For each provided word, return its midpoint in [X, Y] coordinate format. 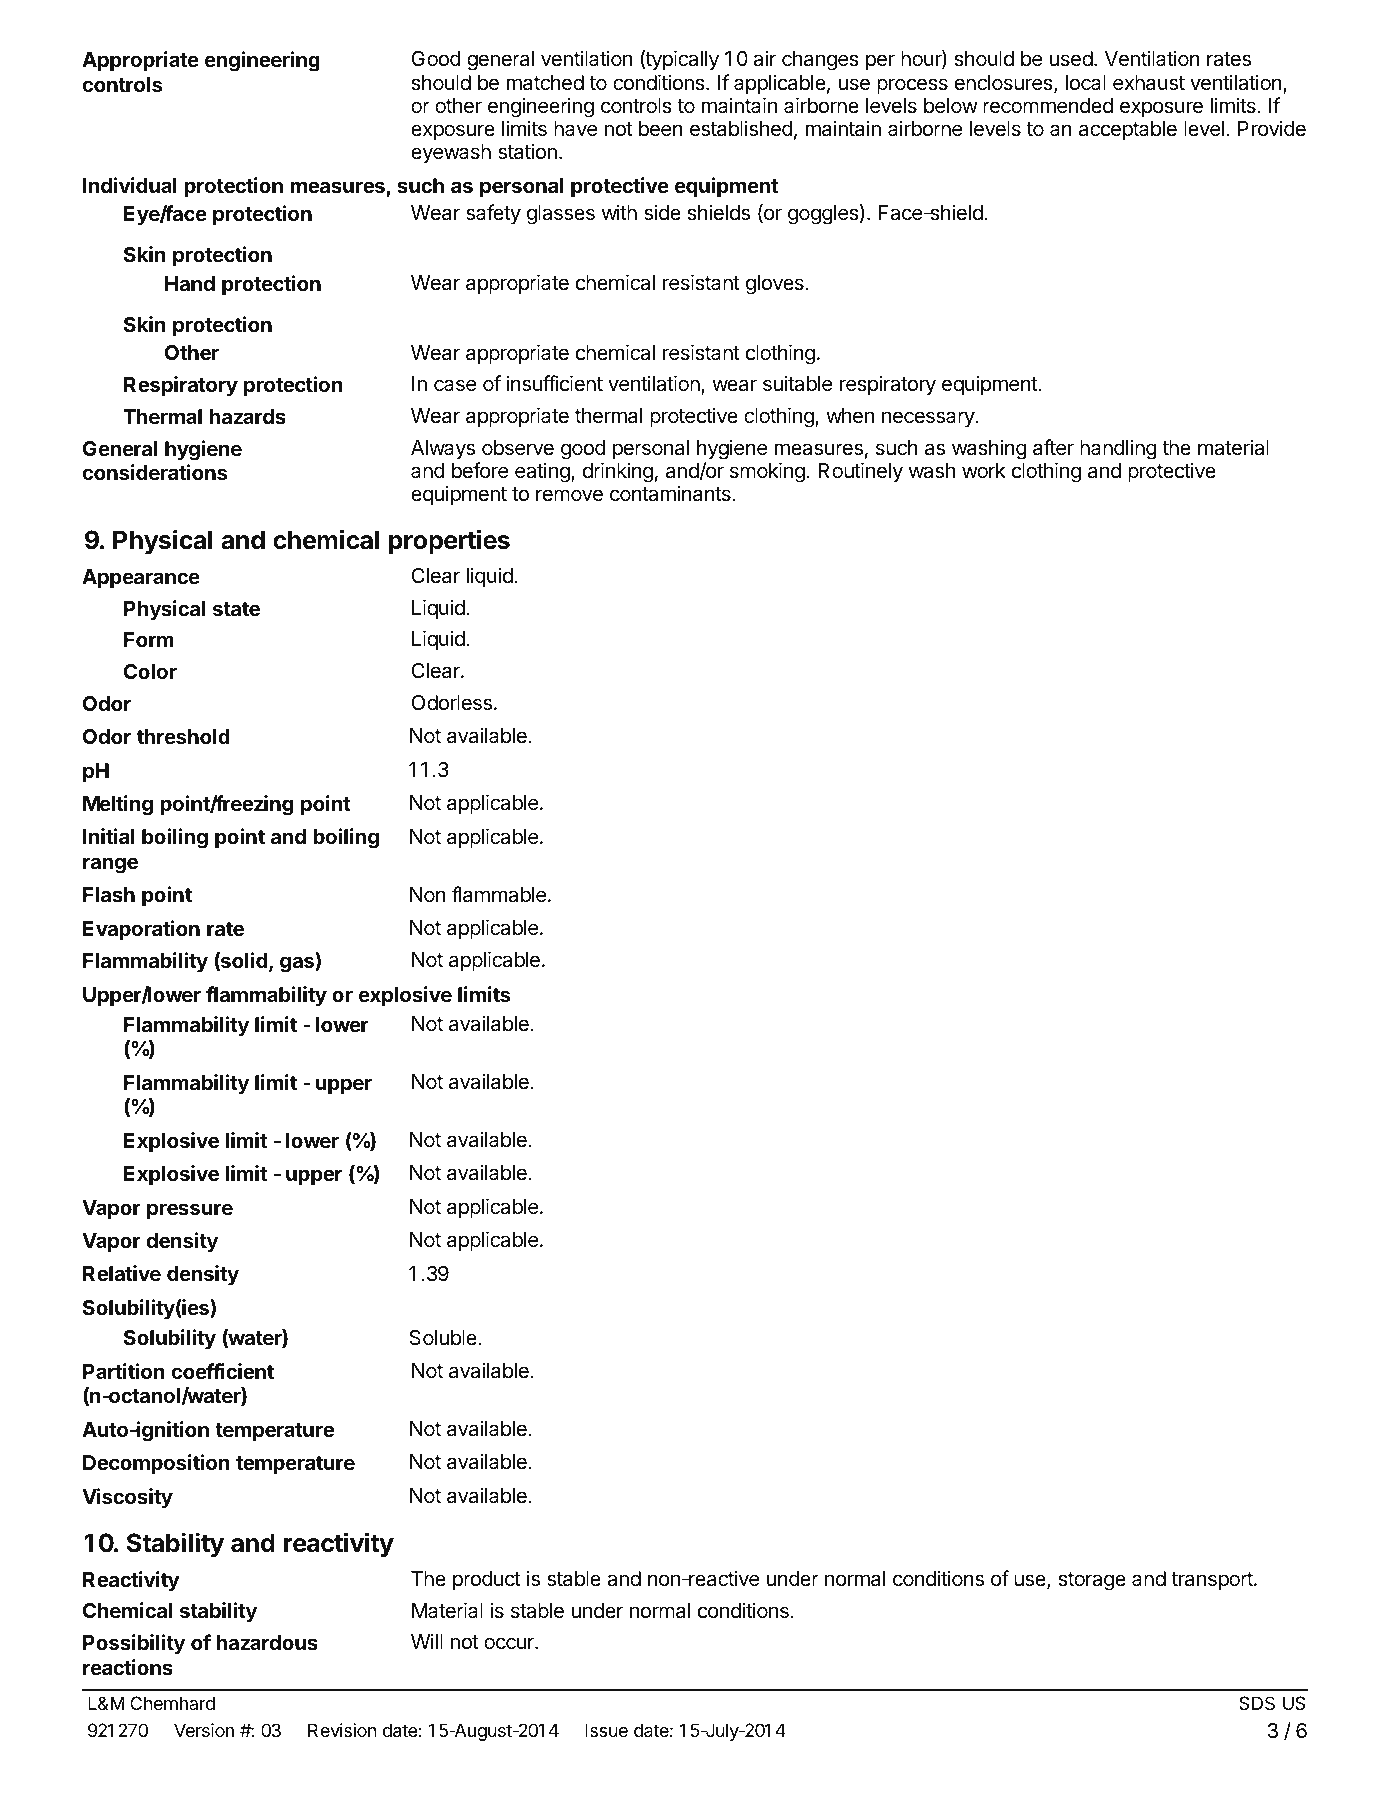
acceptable [1128, 130]
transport [1213, 1581]
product [487, 1580]
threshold [183, 736]
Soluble [444, 1338]
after [1053, 447]
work [984, 471]
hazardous [267, 1642]
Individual [130, 185]
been [661, 129]
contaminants [671, 493]
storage [1092, 1581]
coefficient [223, 1371]
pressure [190, 1211]
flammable [499, 894]
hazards [247, 416]
